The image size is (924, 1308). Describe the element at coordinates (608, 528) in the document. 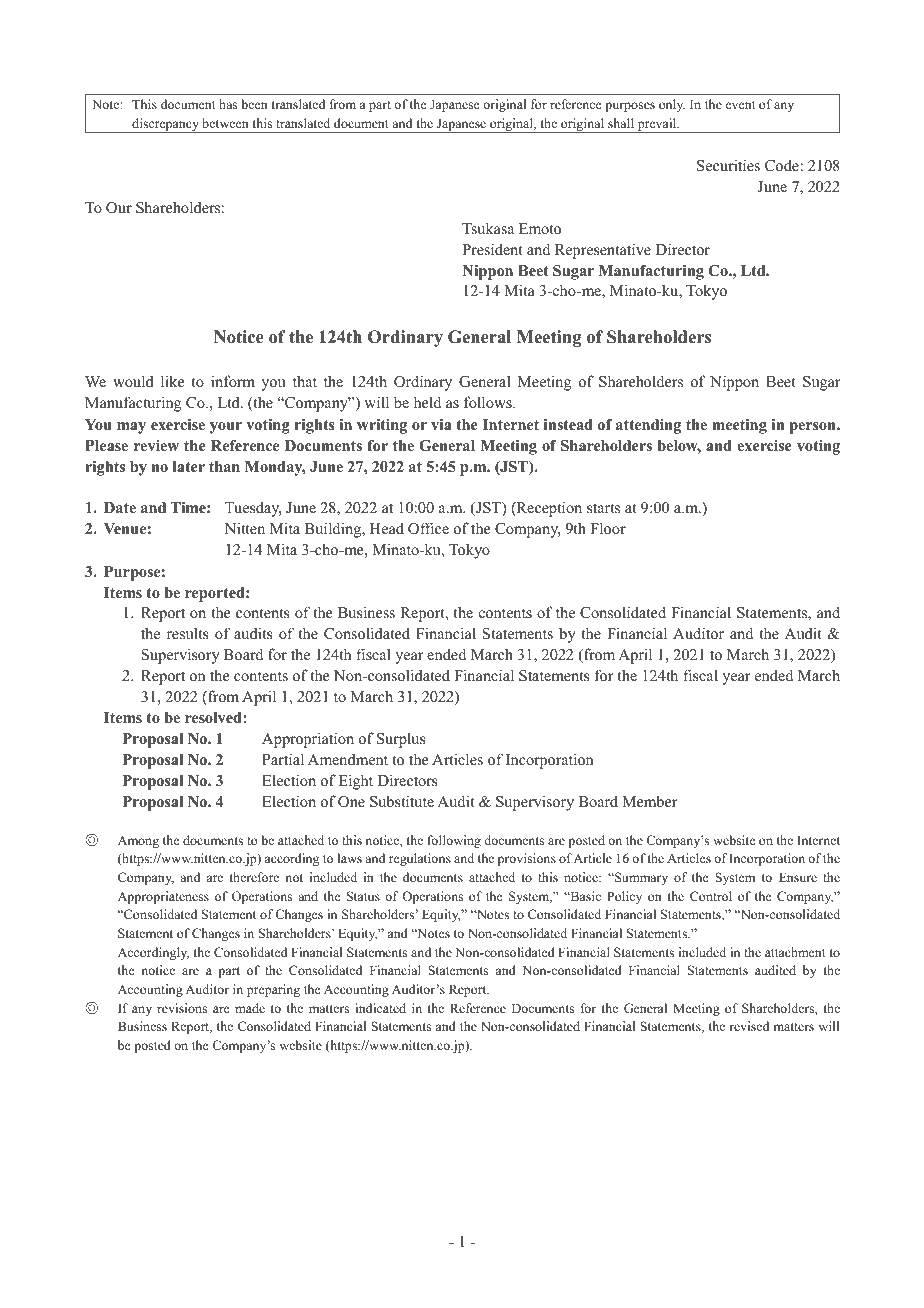

I see `Floor` at that location.
